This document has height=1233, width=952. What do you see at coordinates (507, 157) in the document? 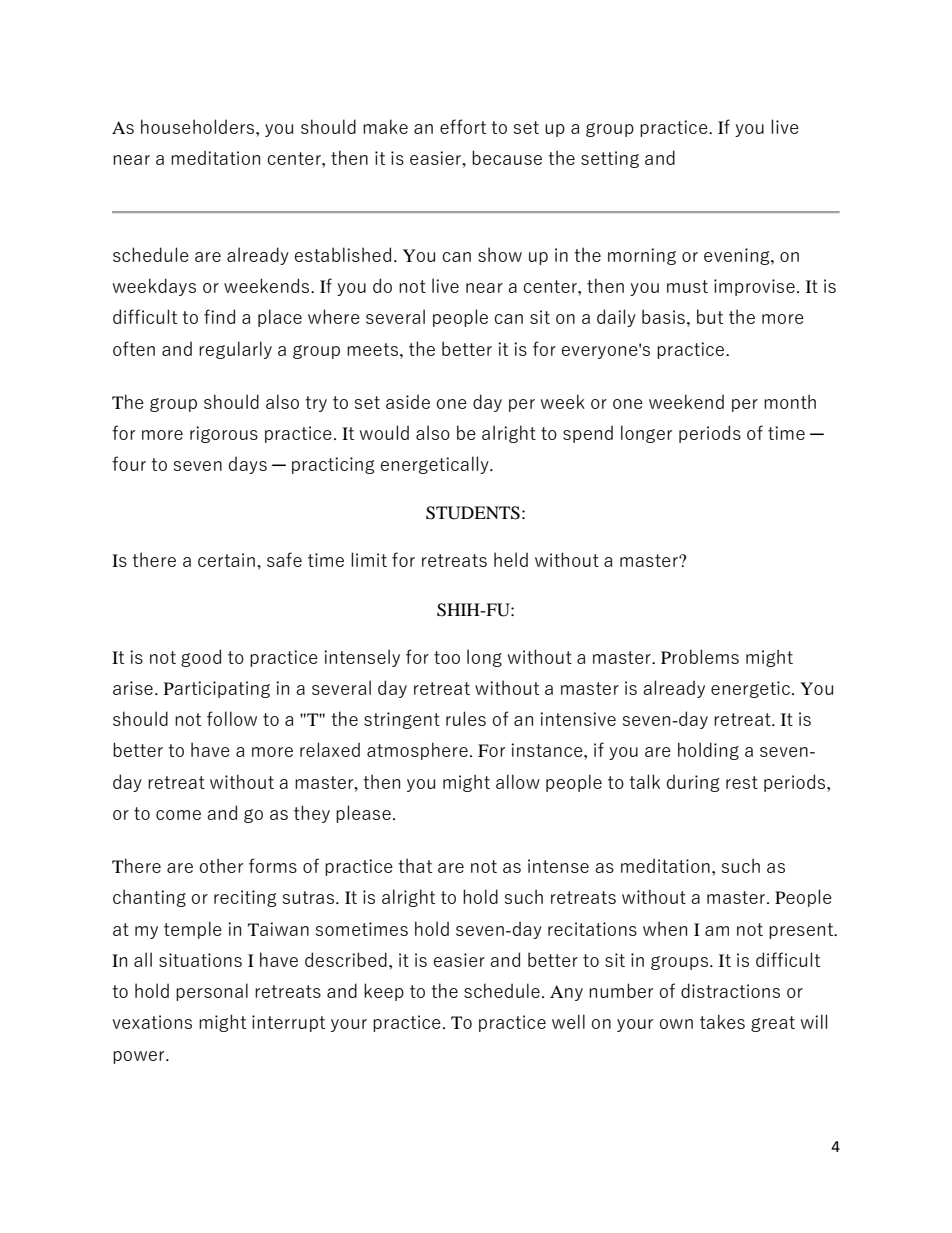
I see `because` at bounding box center [507, 157].
